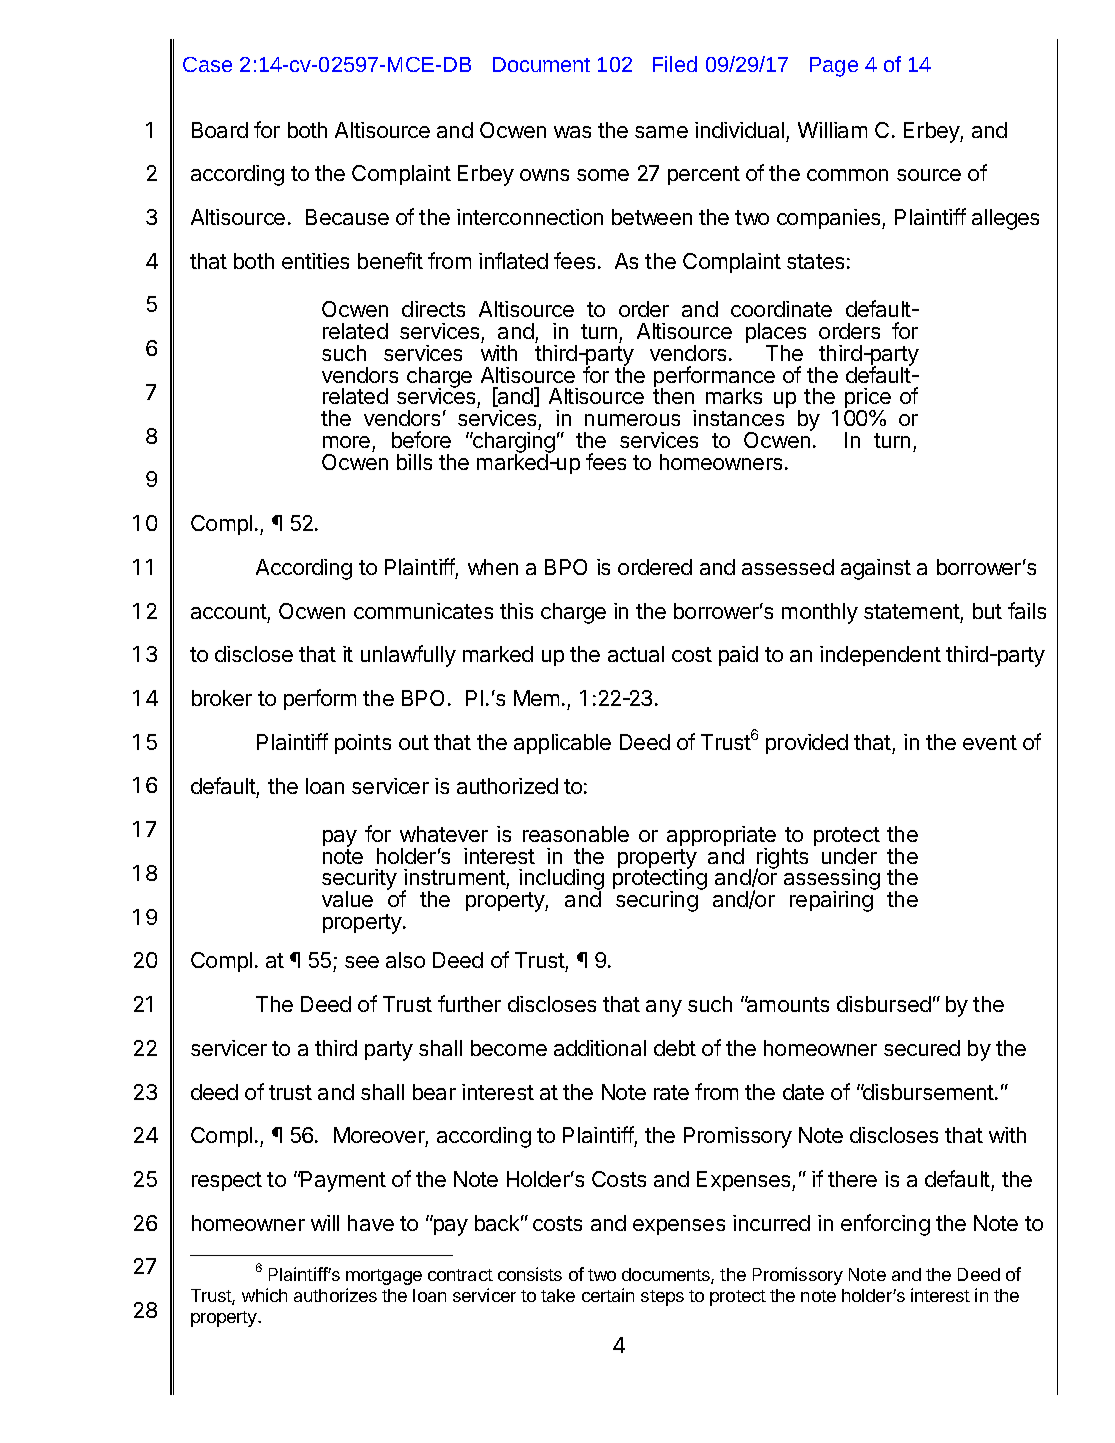 Image resolution: width=1115 pixels, height=1443 pixels. Describe the element at coordinates (885, 1225) in the screenshot. I see `enforcing` at that location.
